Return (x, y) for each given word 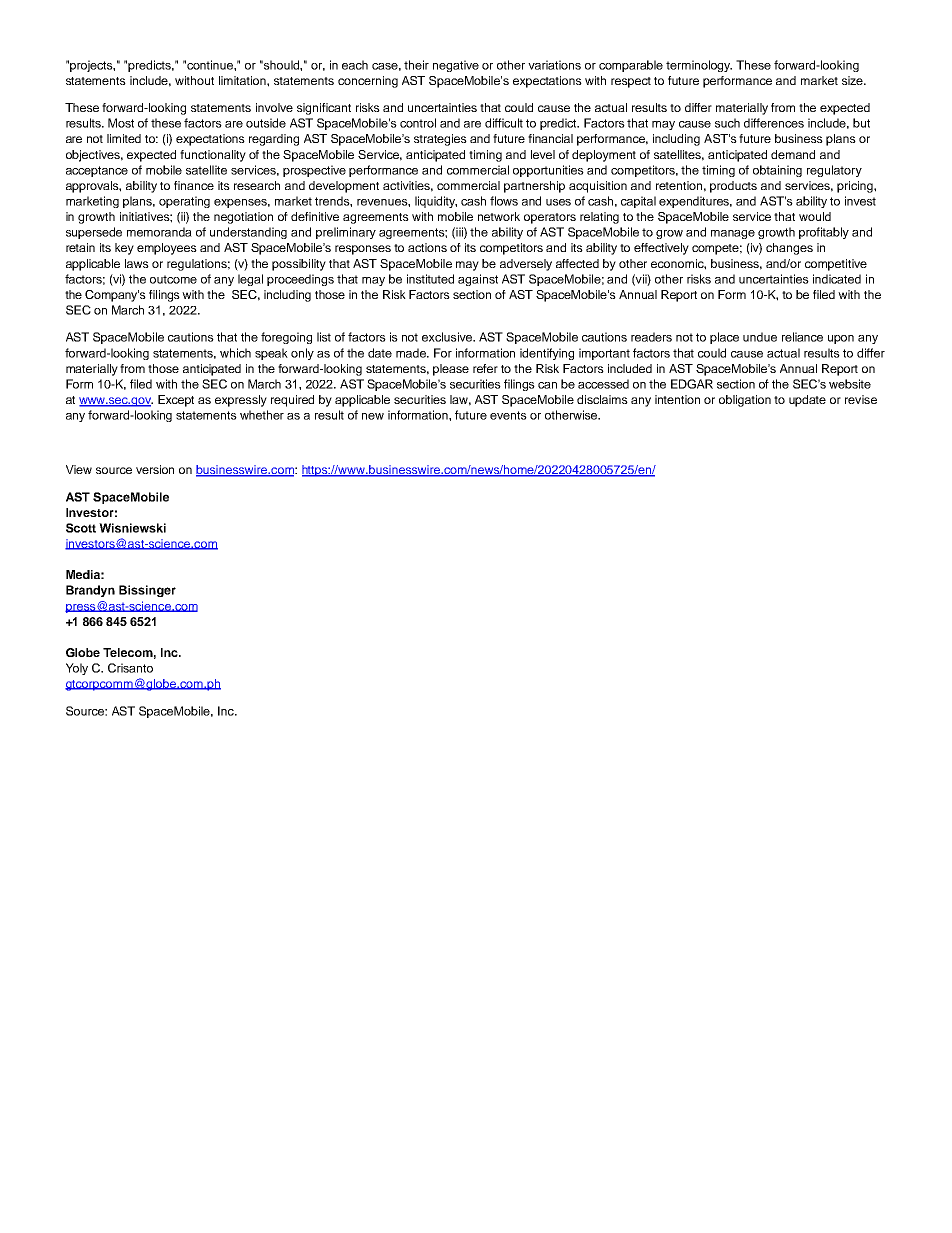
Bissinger (147, 591)
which (235, 353)
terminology (699, 66)
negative (456, 66)
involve (274, 107)
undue (760, 337)
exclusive (448, 337)
